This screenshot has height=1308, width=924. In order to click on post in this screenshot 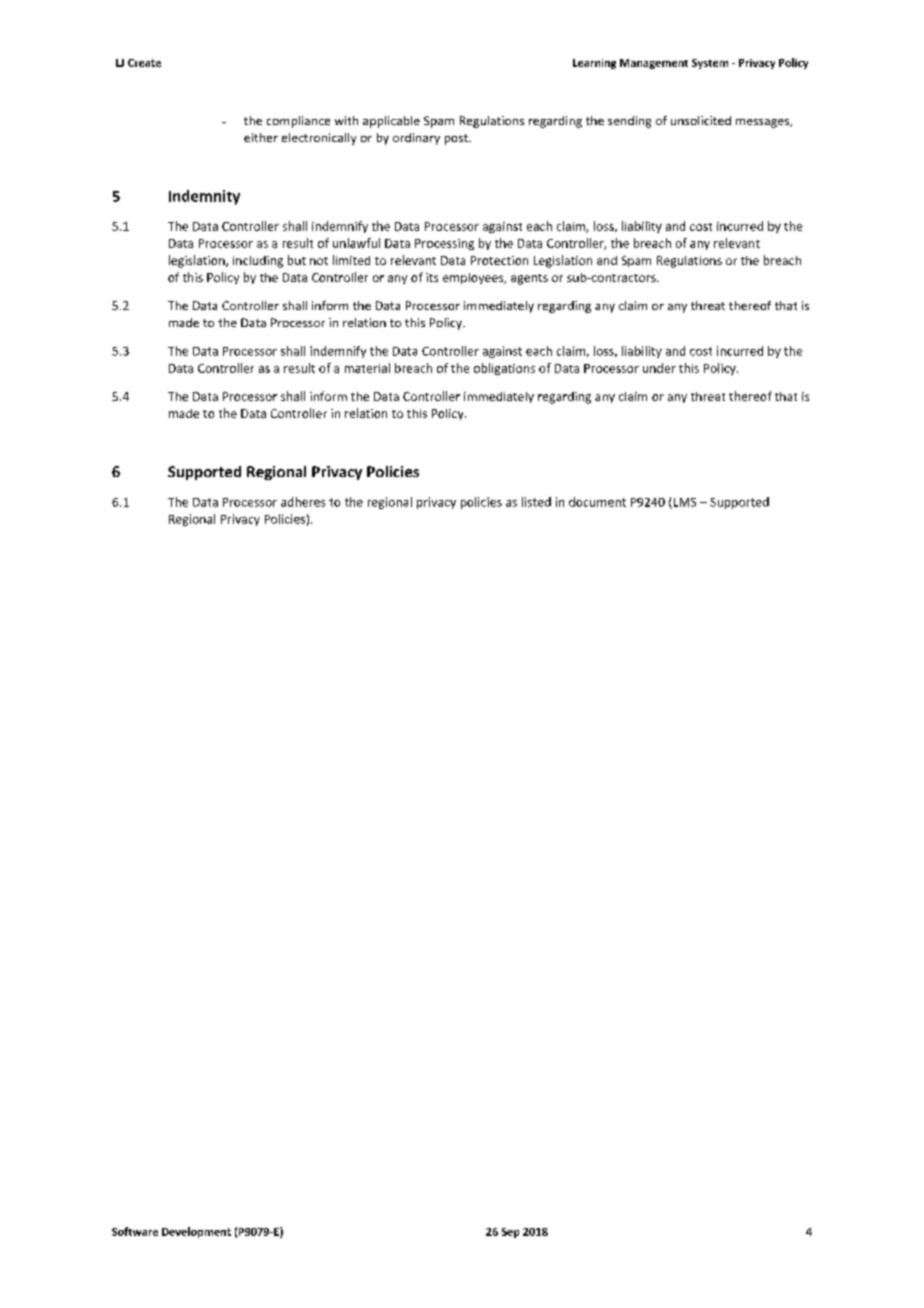, I will do `click(457, 139)`.
